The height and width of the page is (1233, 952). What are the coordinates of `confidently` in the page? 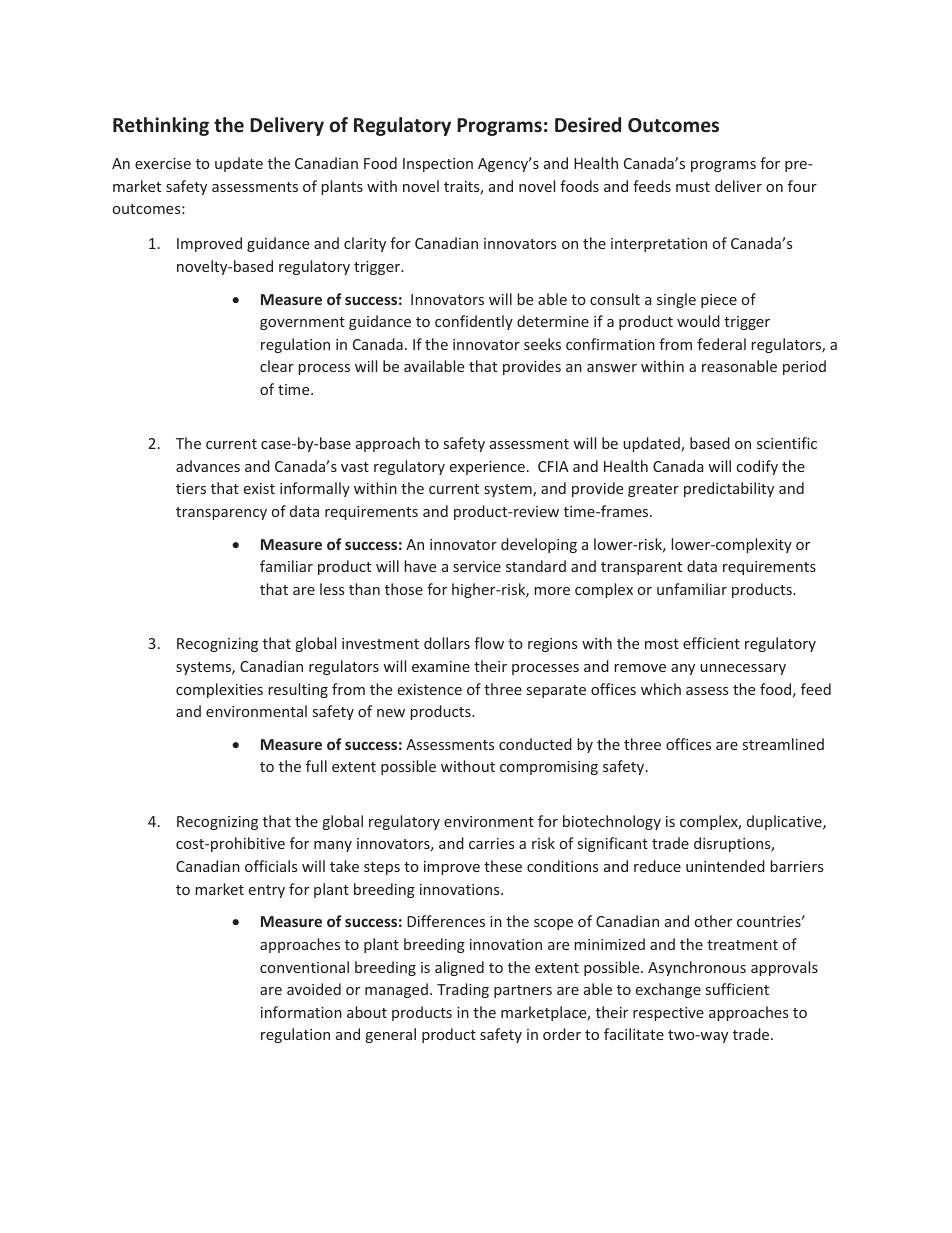 It's located at (474, 322).
